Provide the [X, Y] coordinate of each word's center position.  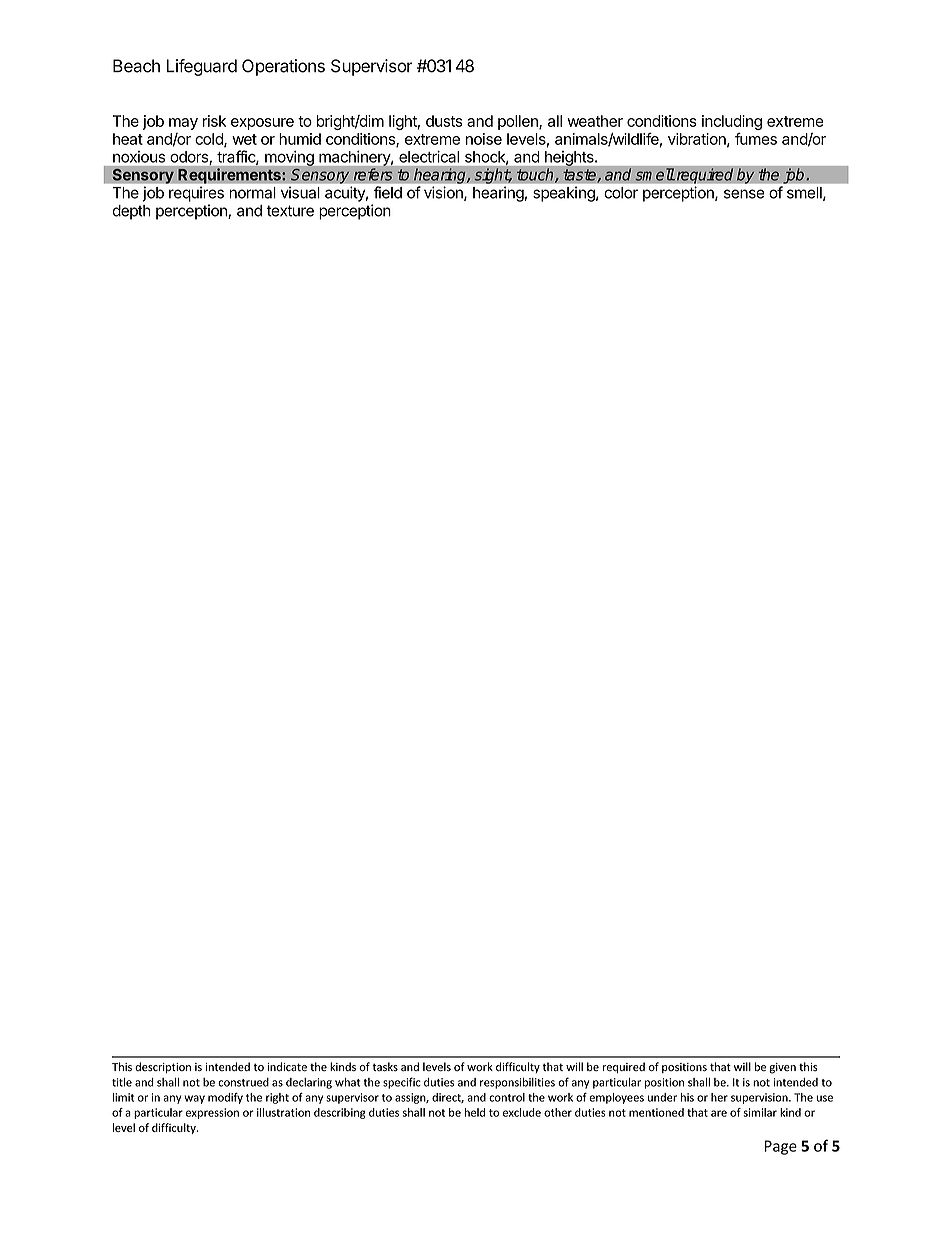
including [732, 124]
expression [212, 1113]
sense [744, 194]
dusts [444, 121]
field [388, 192]
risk [214, 121]
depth [132, 212]
